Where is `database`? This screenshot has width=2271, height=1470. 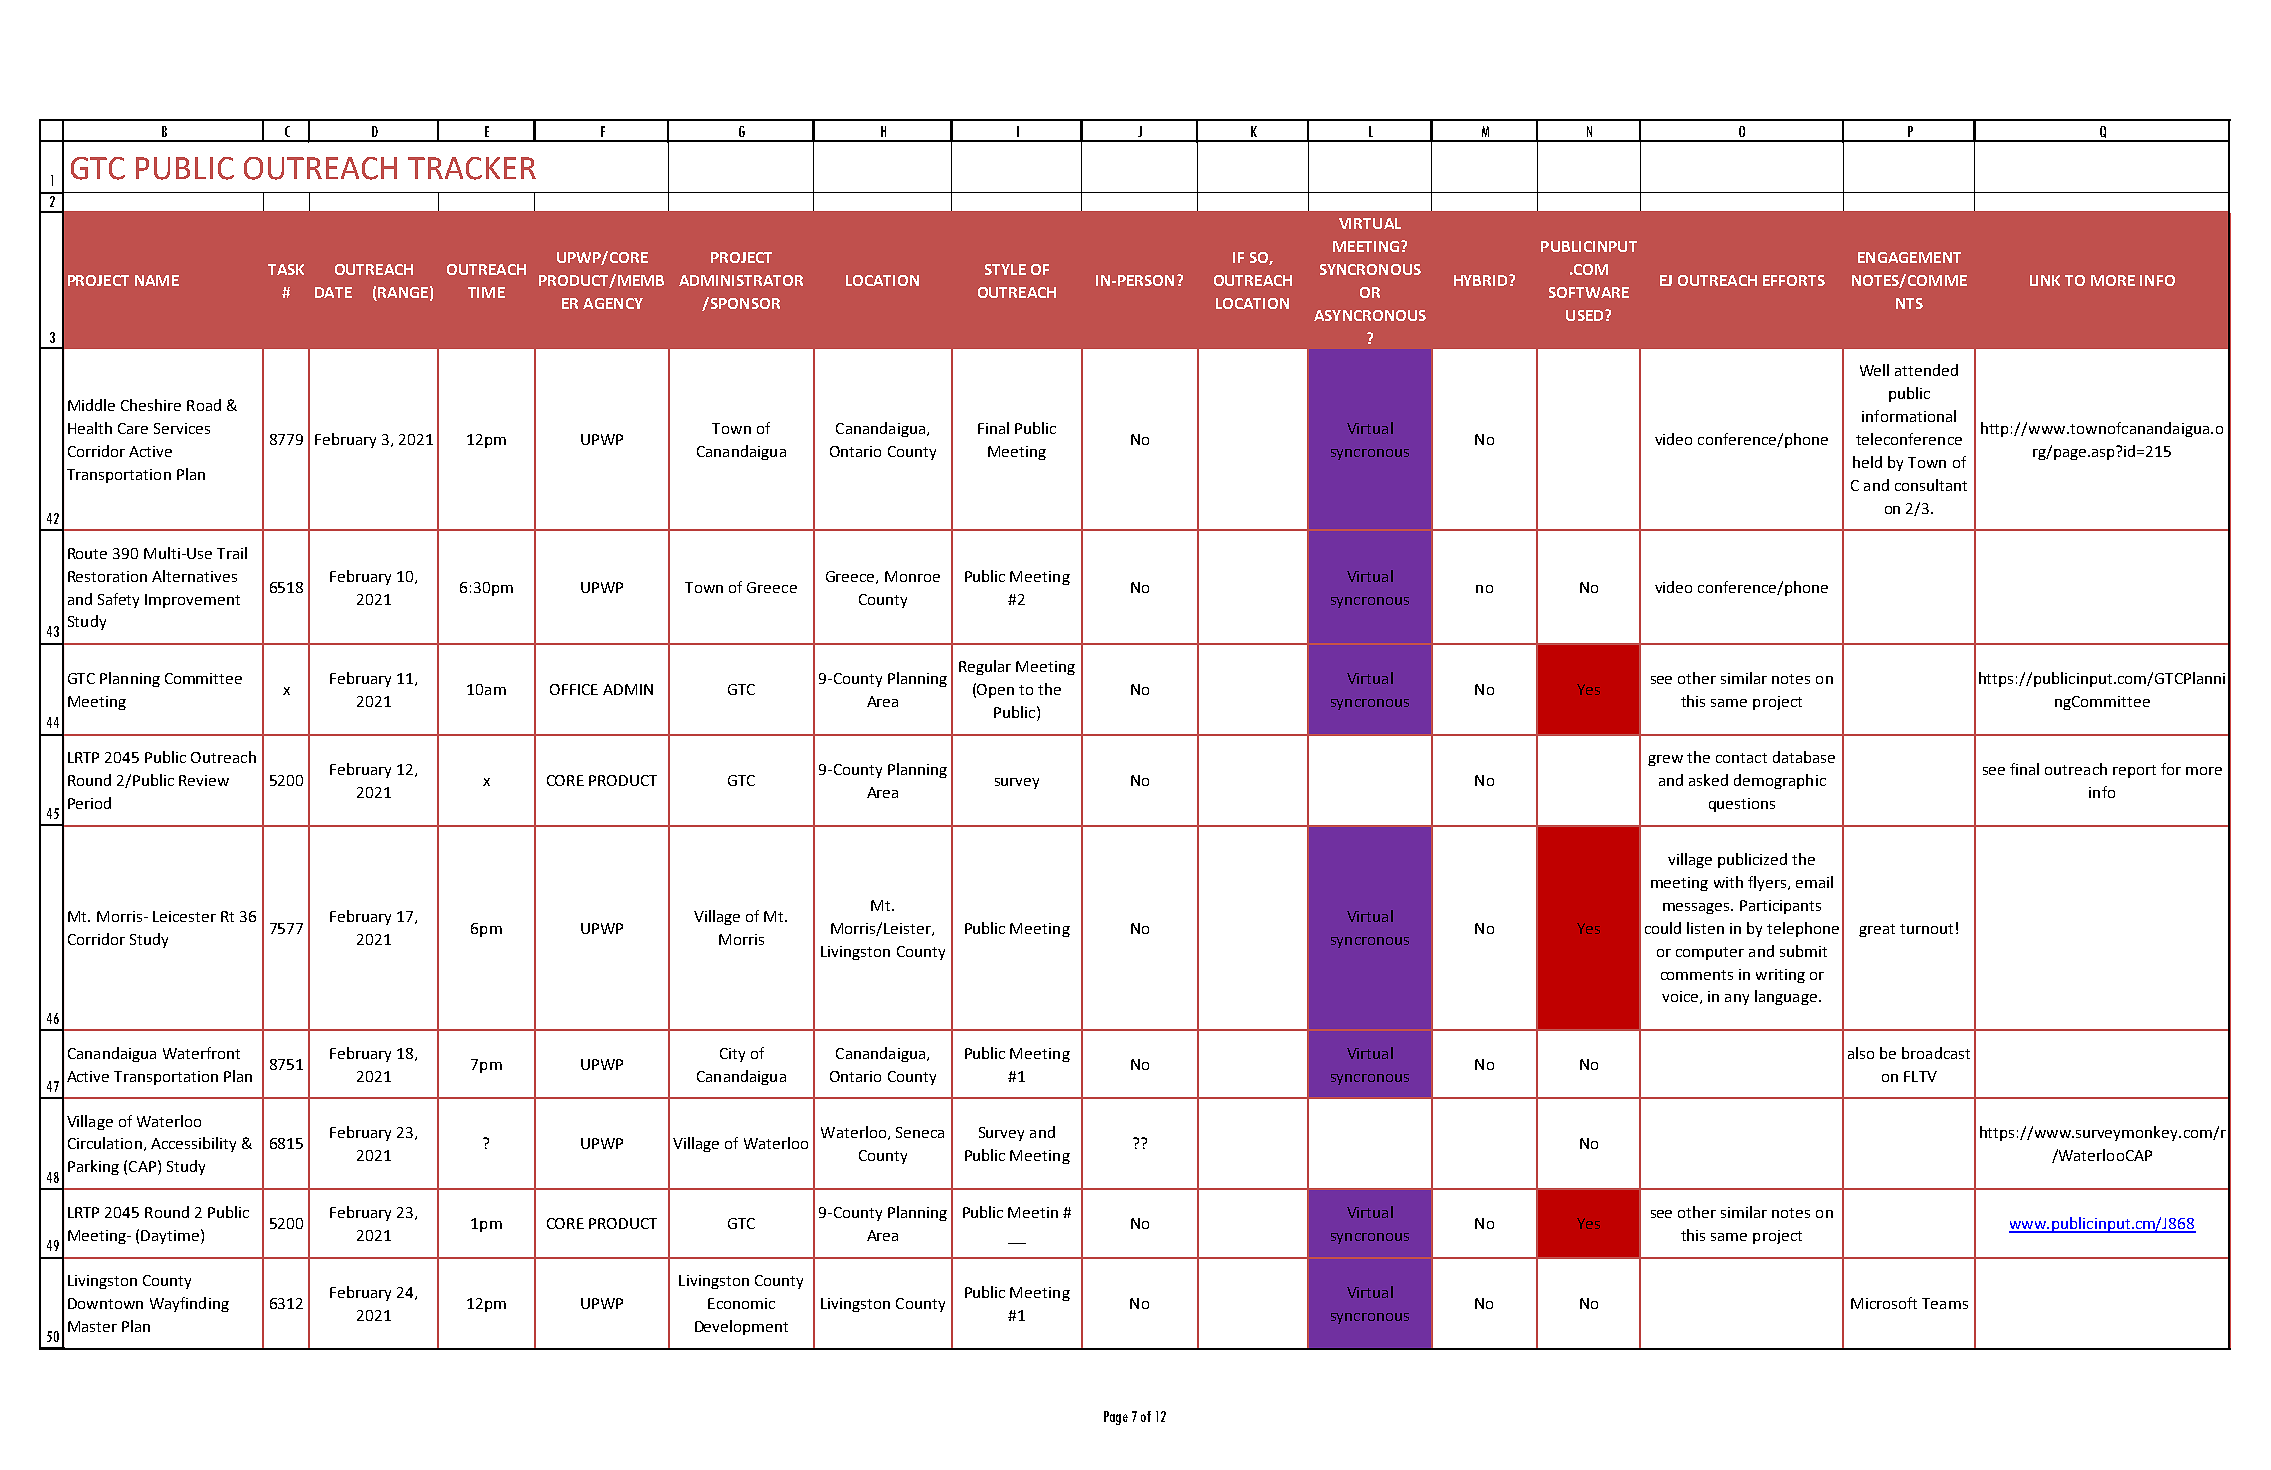 database is located at coordinates (1804, 757).
